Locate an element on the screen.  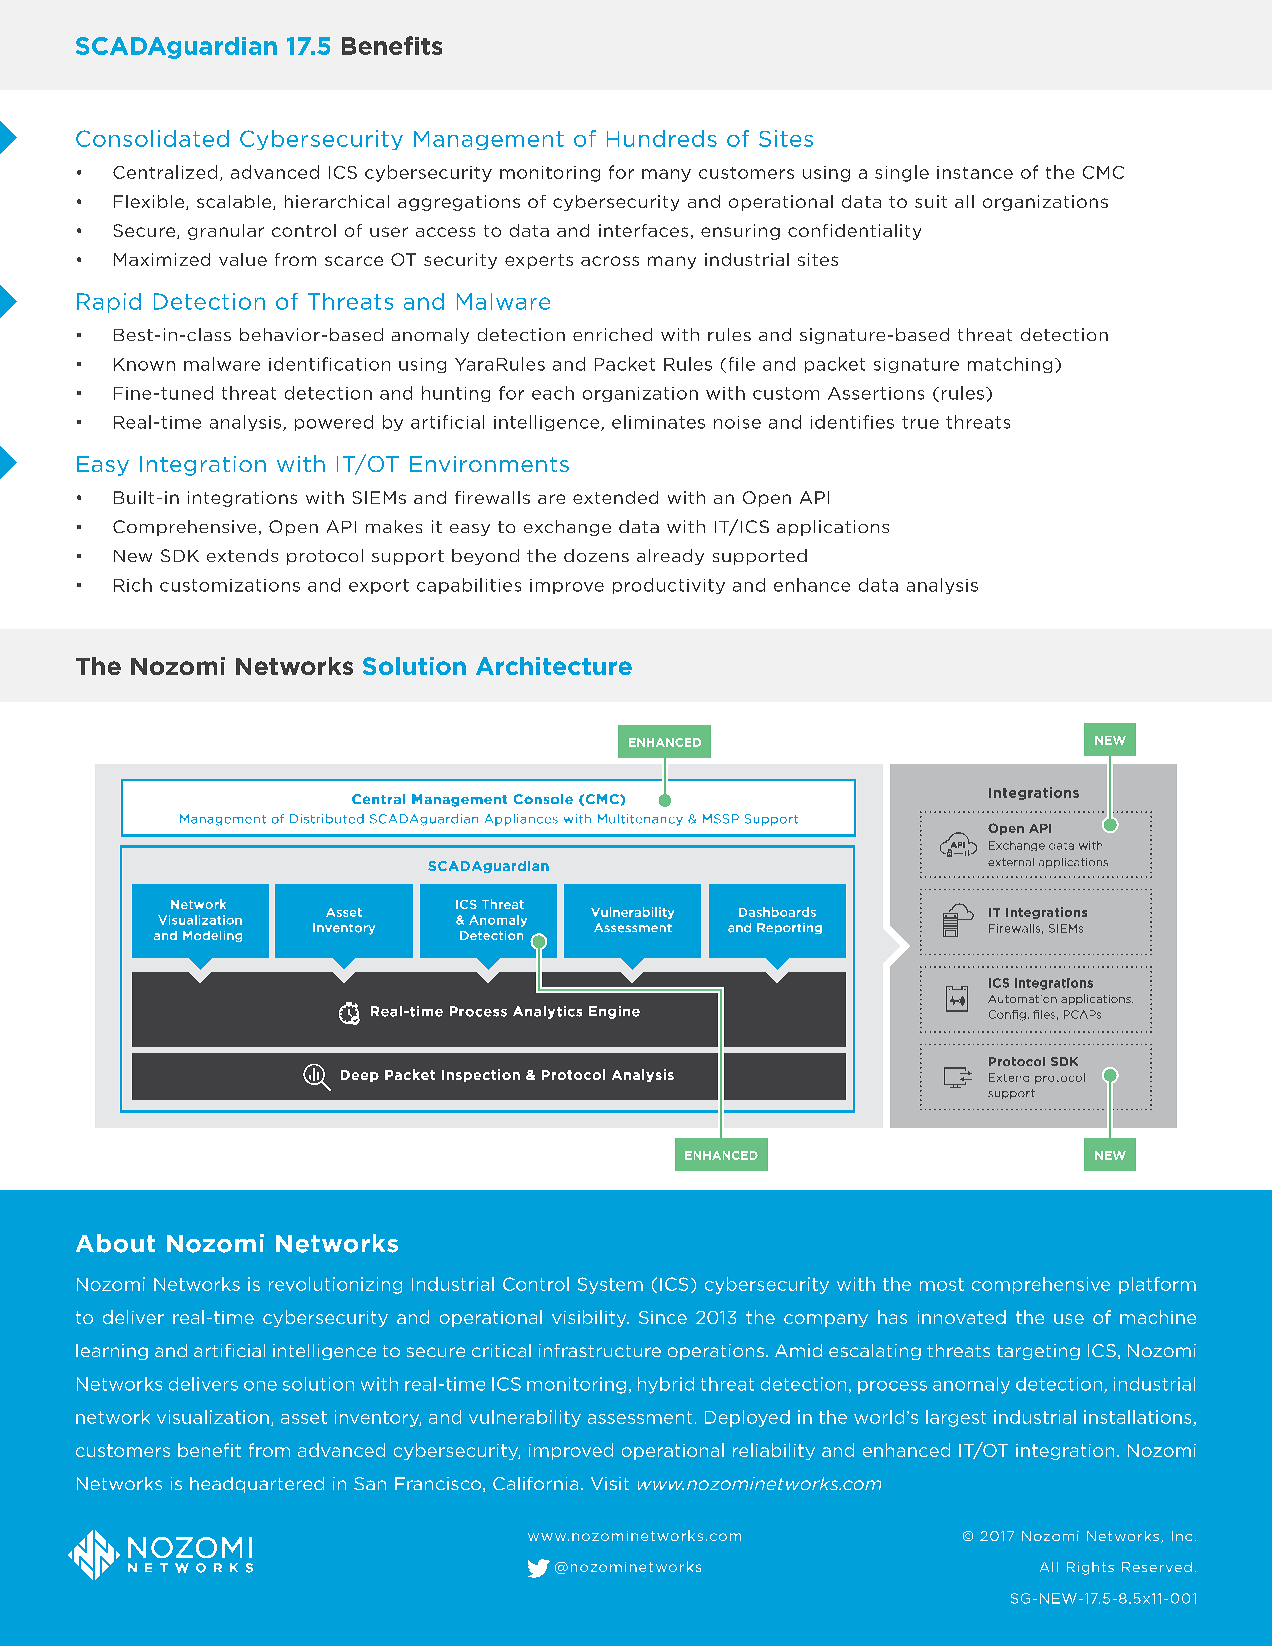
headquartered is located at coordinates (257, 1485).
